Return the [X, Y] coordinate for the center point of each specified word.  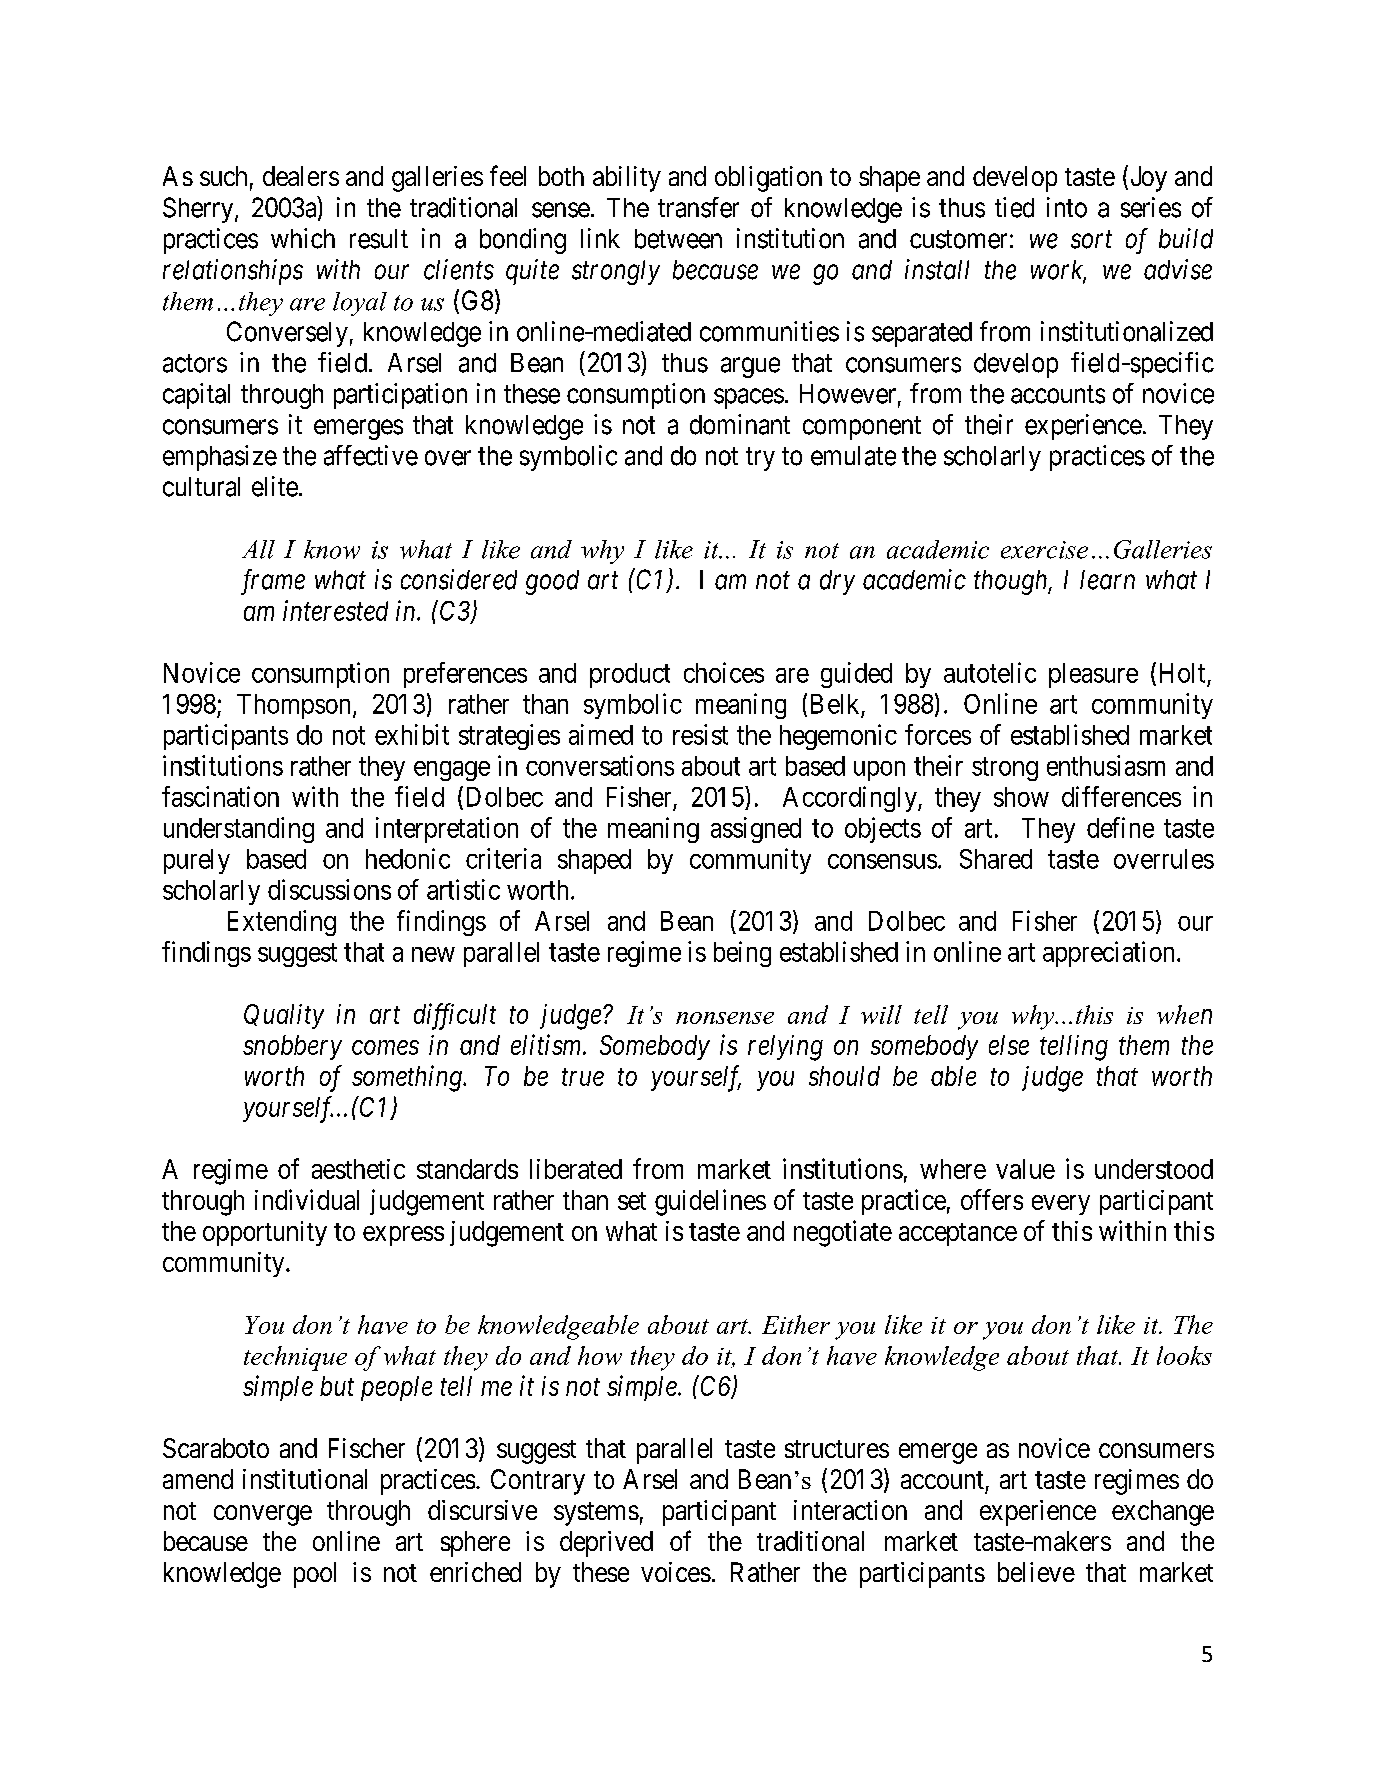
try [760, 459]
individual [307, 1199]
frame [273, 582]
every [1061, 1205]
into [1067, 207]
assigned [756, 830]
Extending [282, 923]
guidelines [710, 1202]
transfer [698, 207]
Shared [996, 859]
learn [1107, 580]
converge [263, 1515]
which [303, 238]
